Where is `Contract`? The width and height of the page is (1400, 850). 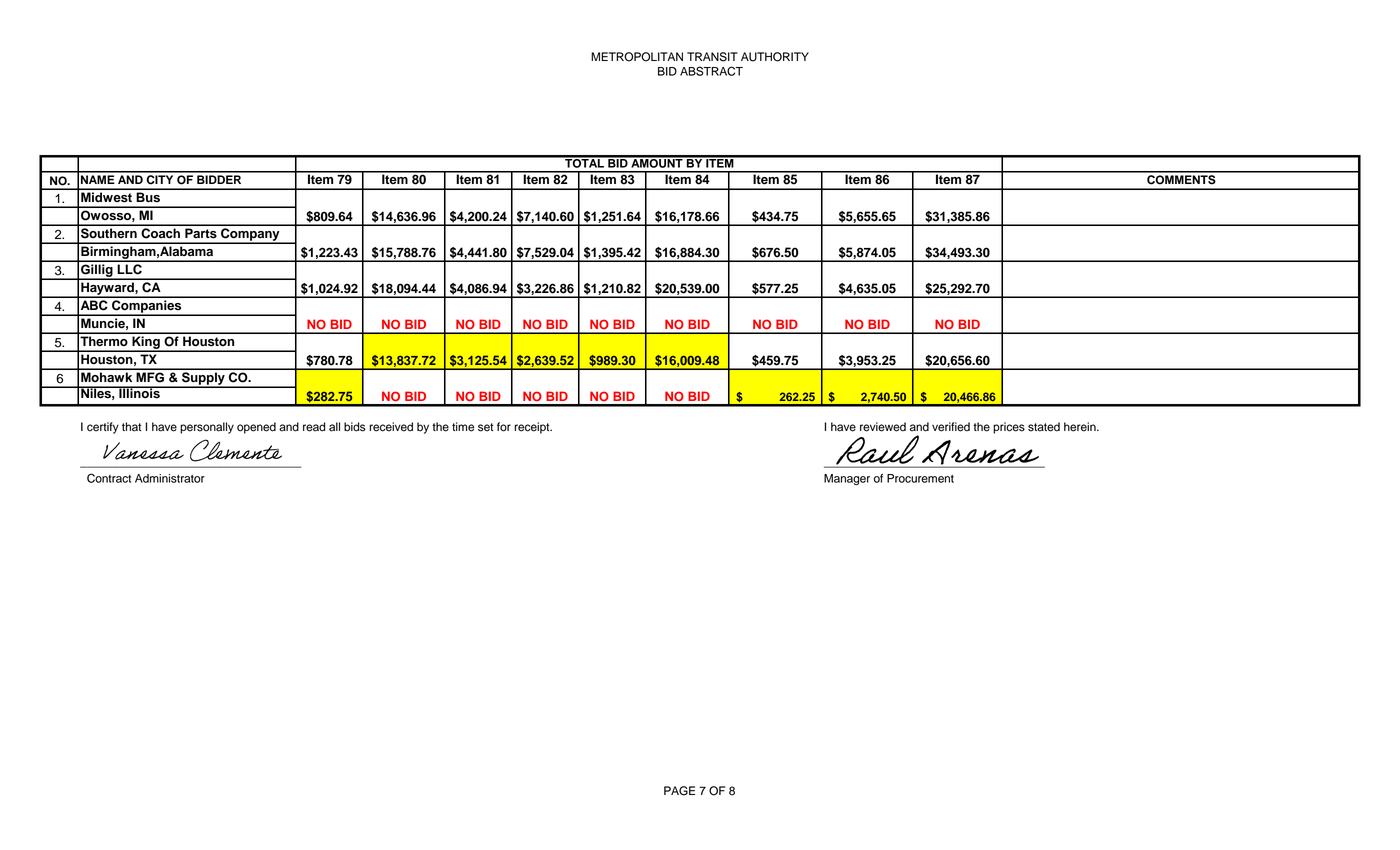 Contract is located at coordinates (109, 478).
